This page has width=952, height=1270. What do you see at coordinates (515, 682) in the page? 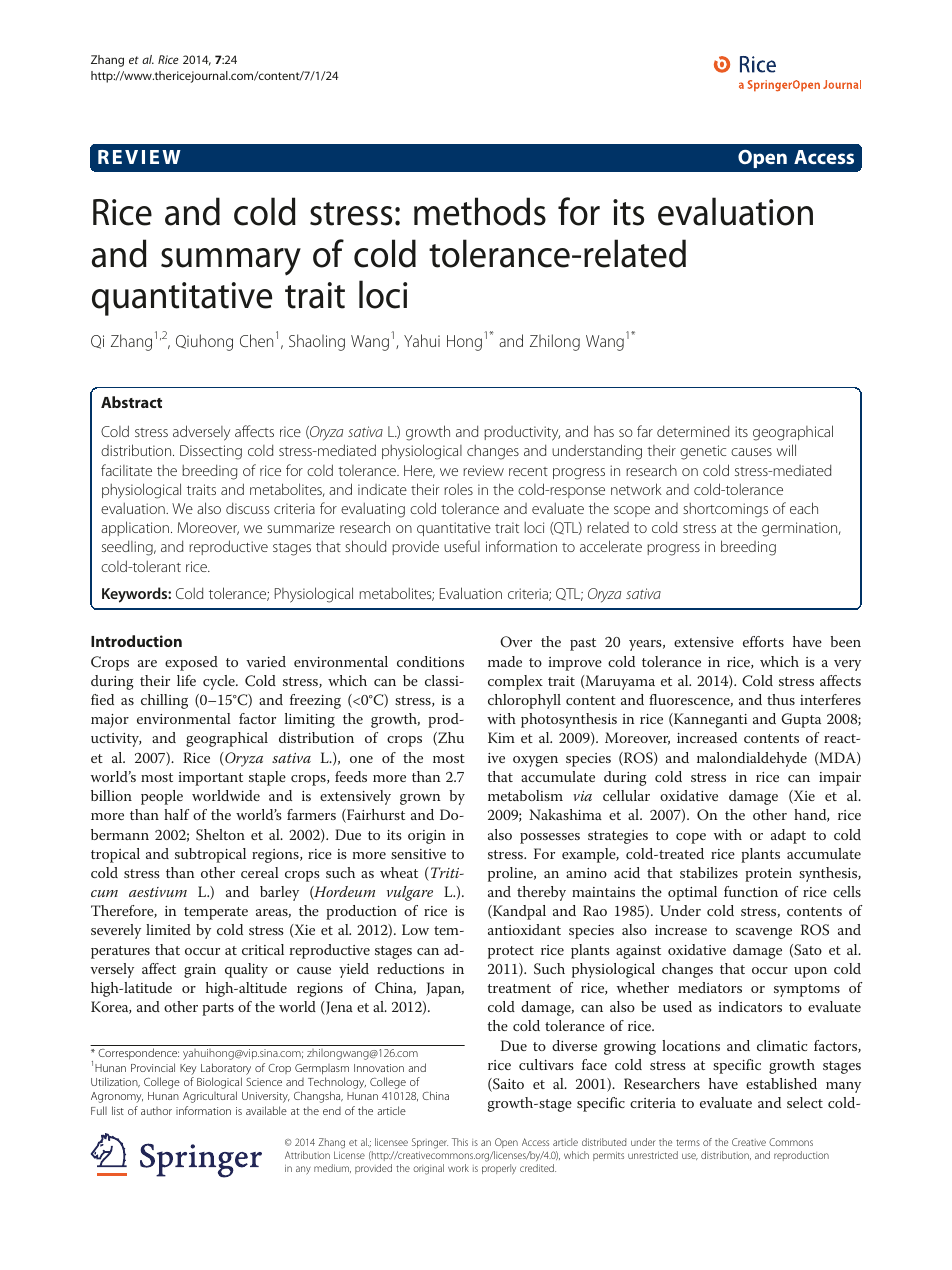
I see `complex` at bounding box center [515, 682].
